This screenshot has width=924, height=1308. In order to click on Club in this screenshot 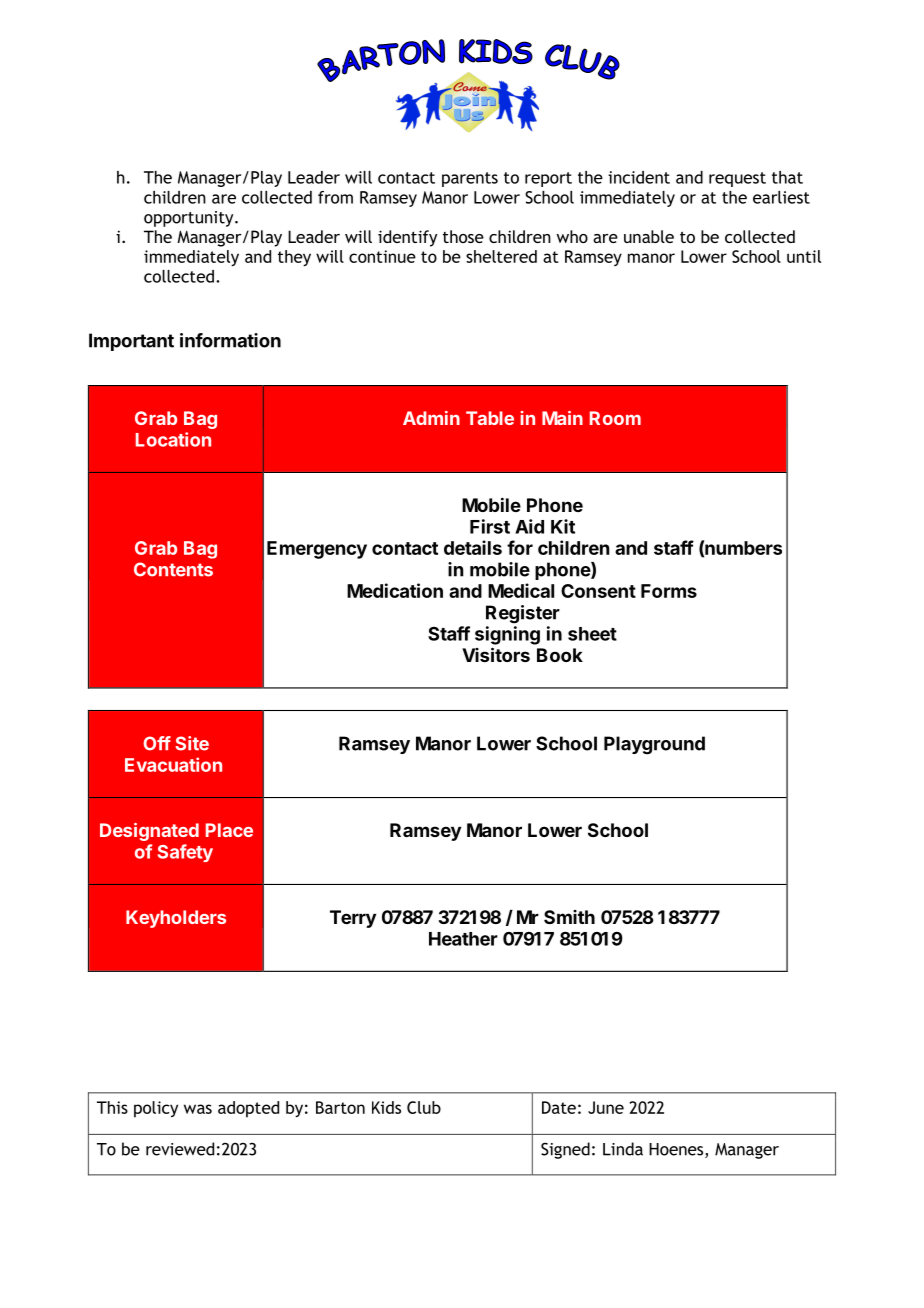, I will do `click(424, 1107)`.
